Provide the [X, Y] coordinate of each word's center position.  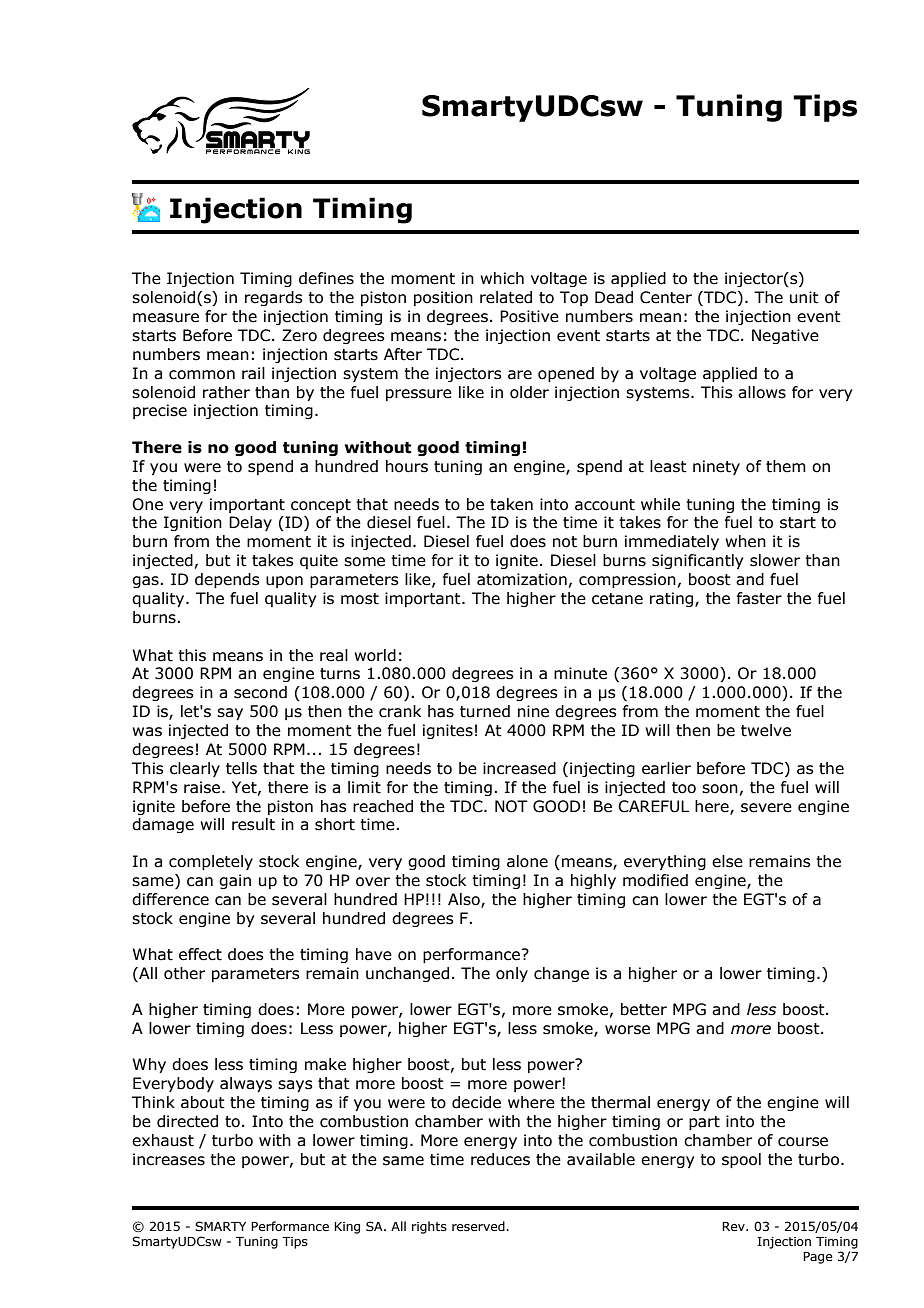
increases [169, 1159]
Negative [785, 336]
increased [519, 768]
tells [241, 768]
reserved [479, 1226]
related [506, 297]
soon [720, 789]
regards [274, 298]
